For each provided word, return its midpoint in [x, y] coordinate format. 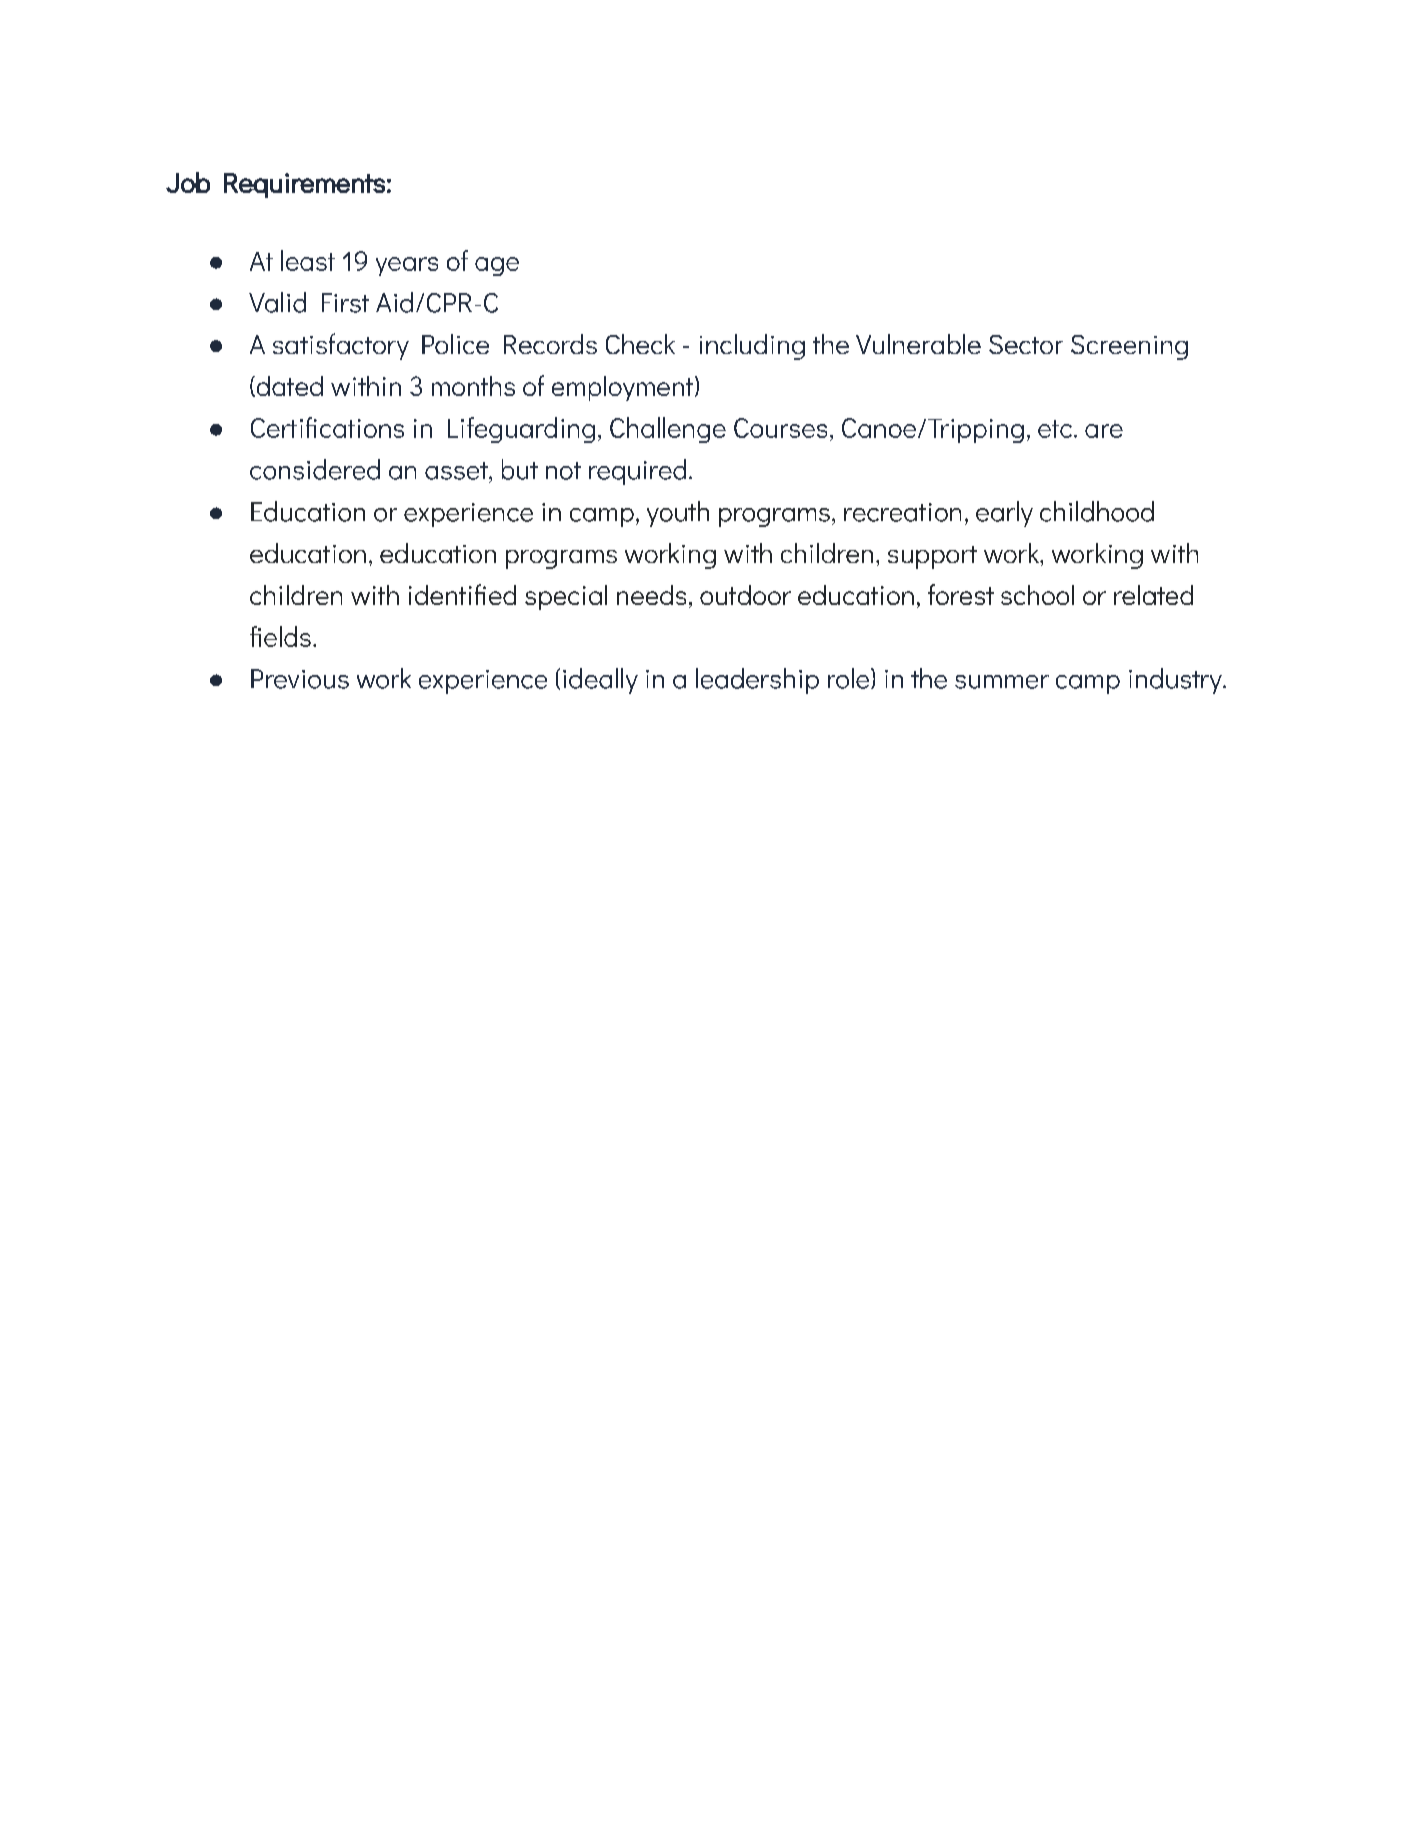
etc [1055, 429]
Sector [1026, 344]
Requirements [304, 185]
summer [1002, 682]
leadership [757, 681]
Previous [300, 679]
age [497, 266]
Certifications [327, 427]
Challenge [668, 430]
